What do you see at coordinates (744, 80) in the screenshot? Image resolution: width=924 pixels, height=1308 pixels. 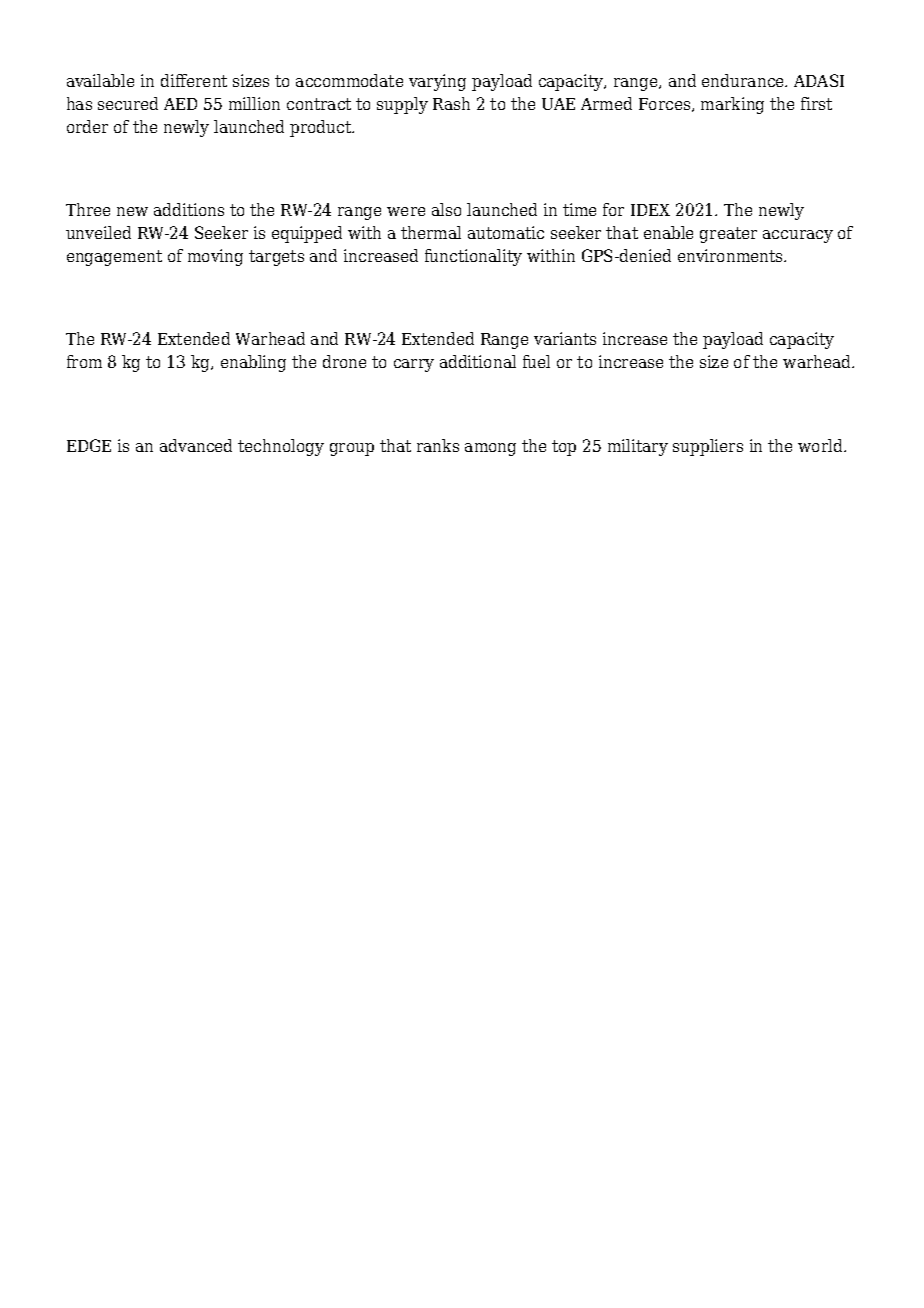 I see `endurance` at bounding box center [744, 80].
